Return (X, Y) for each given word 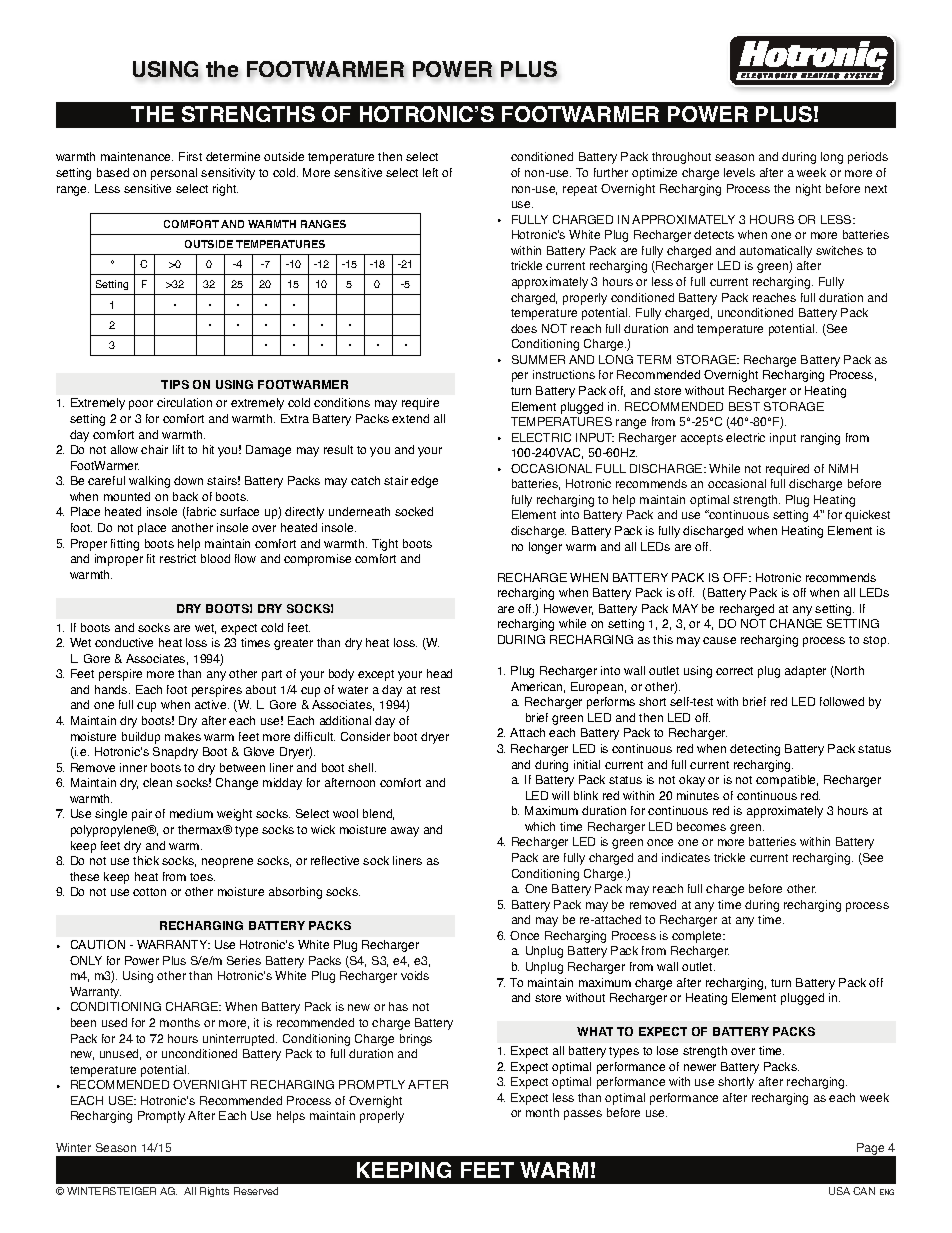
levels (739, 172)
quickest (867, 516)
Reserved (256, 1191)
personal (174, 174)
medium (191, 813)
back (185, 496)
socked (414, 511)
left (430, 172)
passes (583, 1115)
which (540, 826)
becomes (701, 826)
